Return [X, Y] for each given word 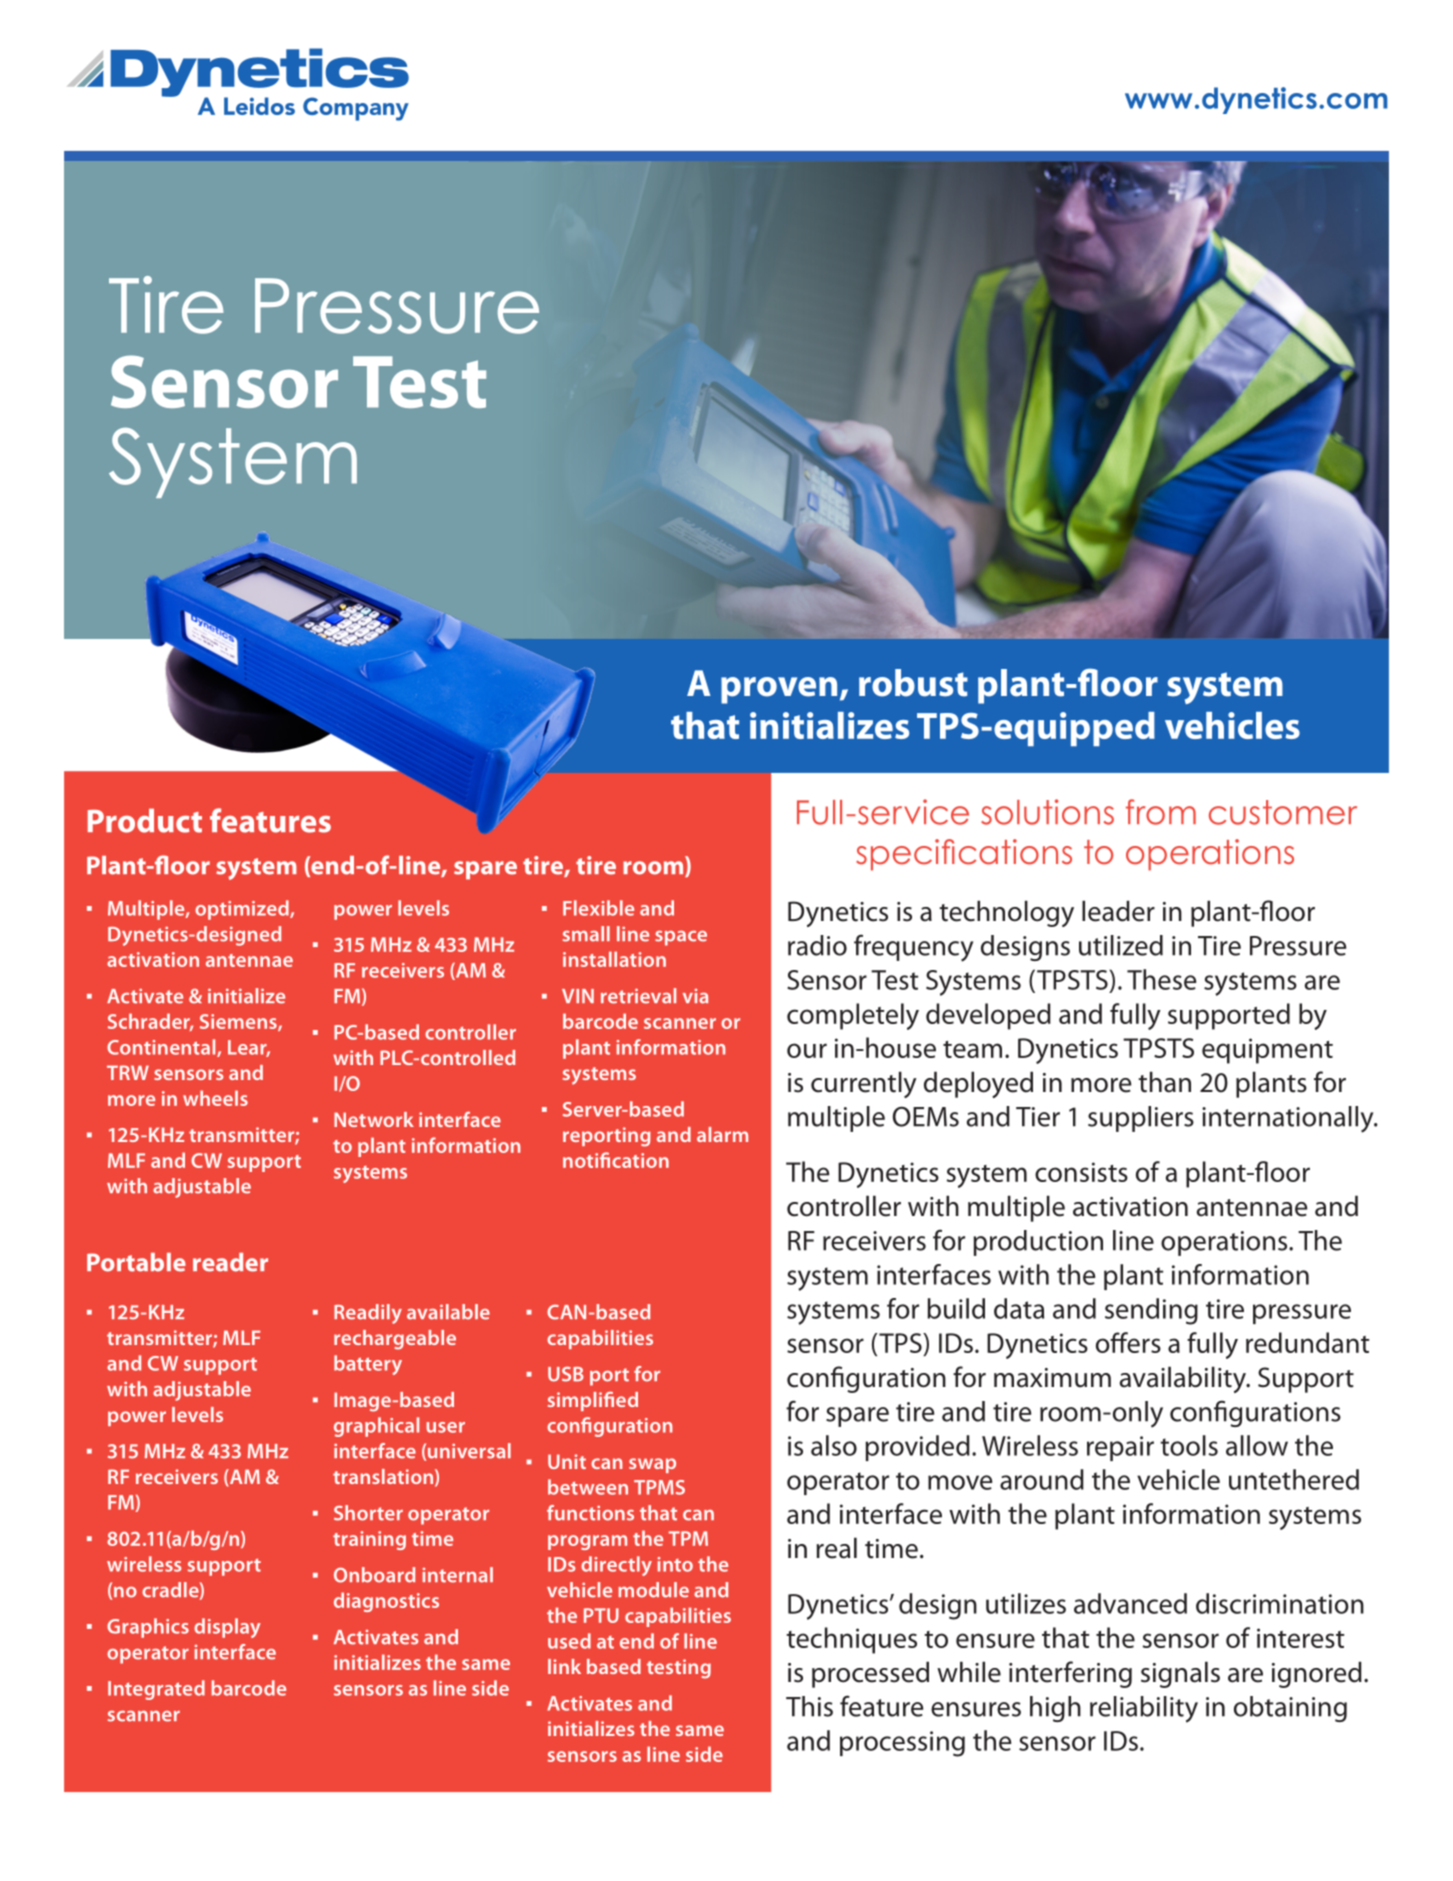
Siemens [239, 1022]
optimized [243, 910]
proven [779, 690]
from [1161, 812]
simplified [593, 1401]
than [1164, 1082]
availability [1184, 1379]
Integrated [156, 1690]
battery [368, 1365]
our [807, 1050]
